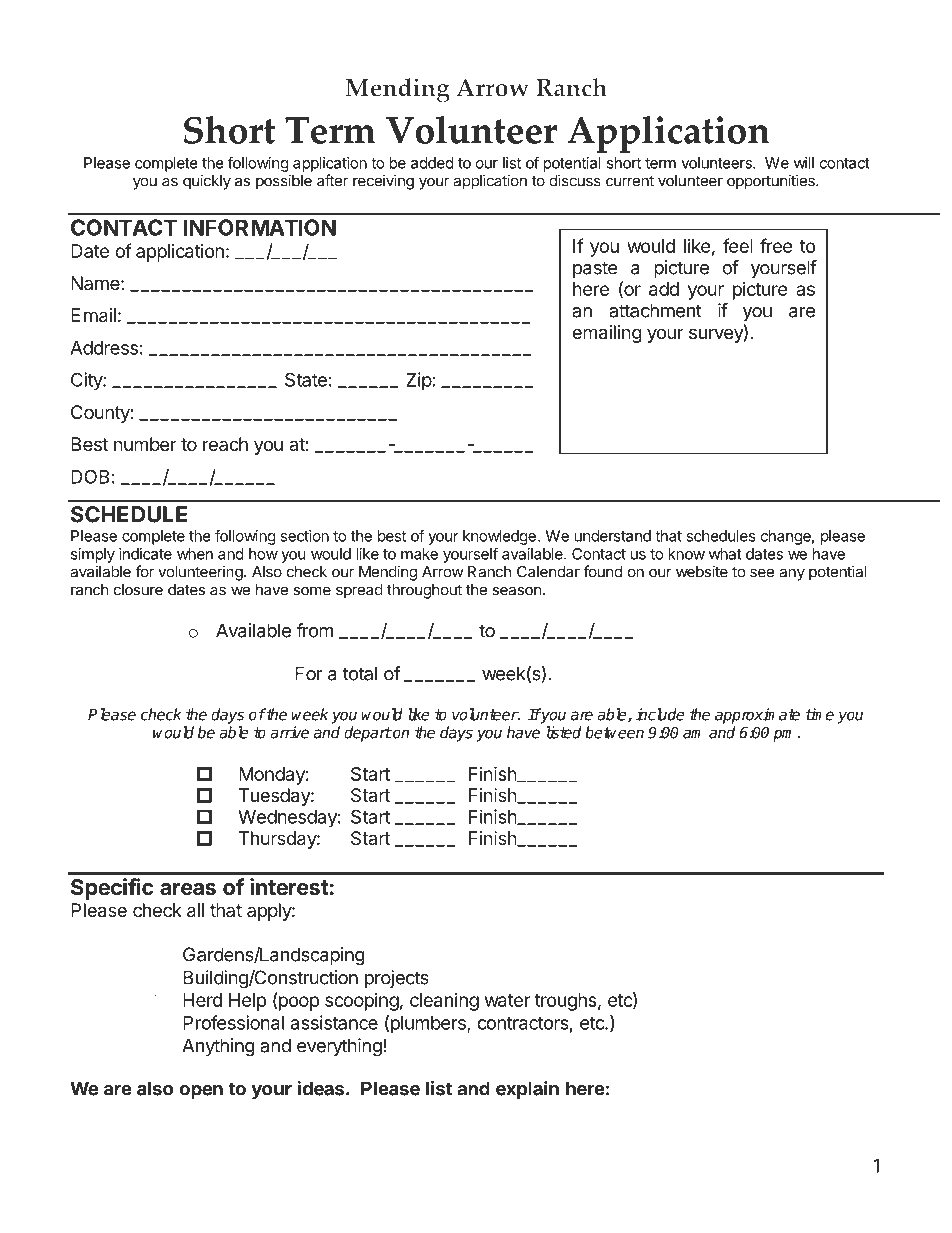  Describe the element at coordinates (419, 554) in the image. I see `make` at that location.
